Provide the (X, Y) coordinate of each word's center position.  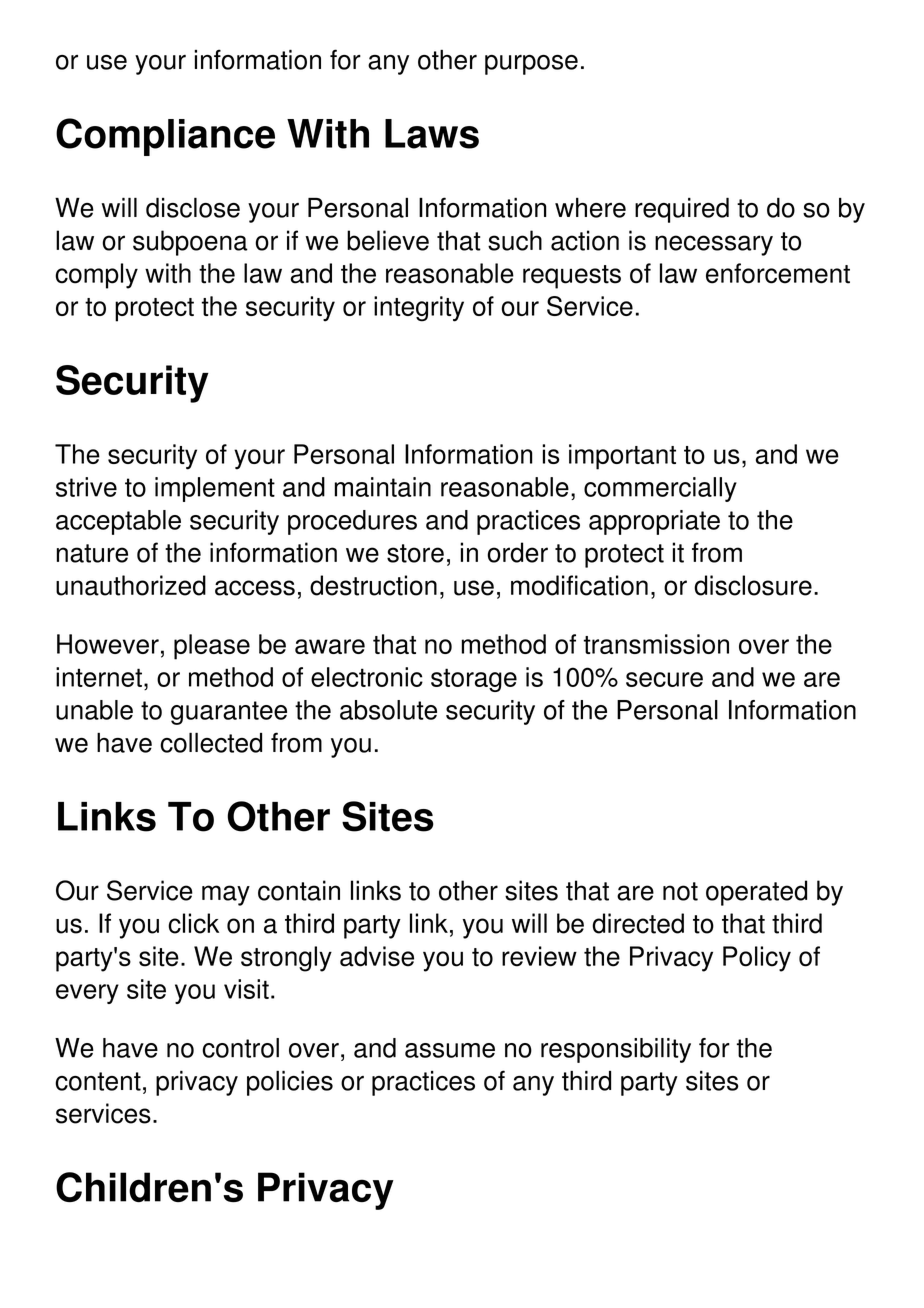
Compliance (165, 137)
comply (96, 276)
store (415, 553)
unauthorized (131, 585)
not (680, 891)
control (240, 1048)
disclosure (753, 585)
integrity (419, 309)
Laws (432, 134)
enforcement (778, 273)
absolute (388, 710)
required (682, 210)
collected (211, 742)
